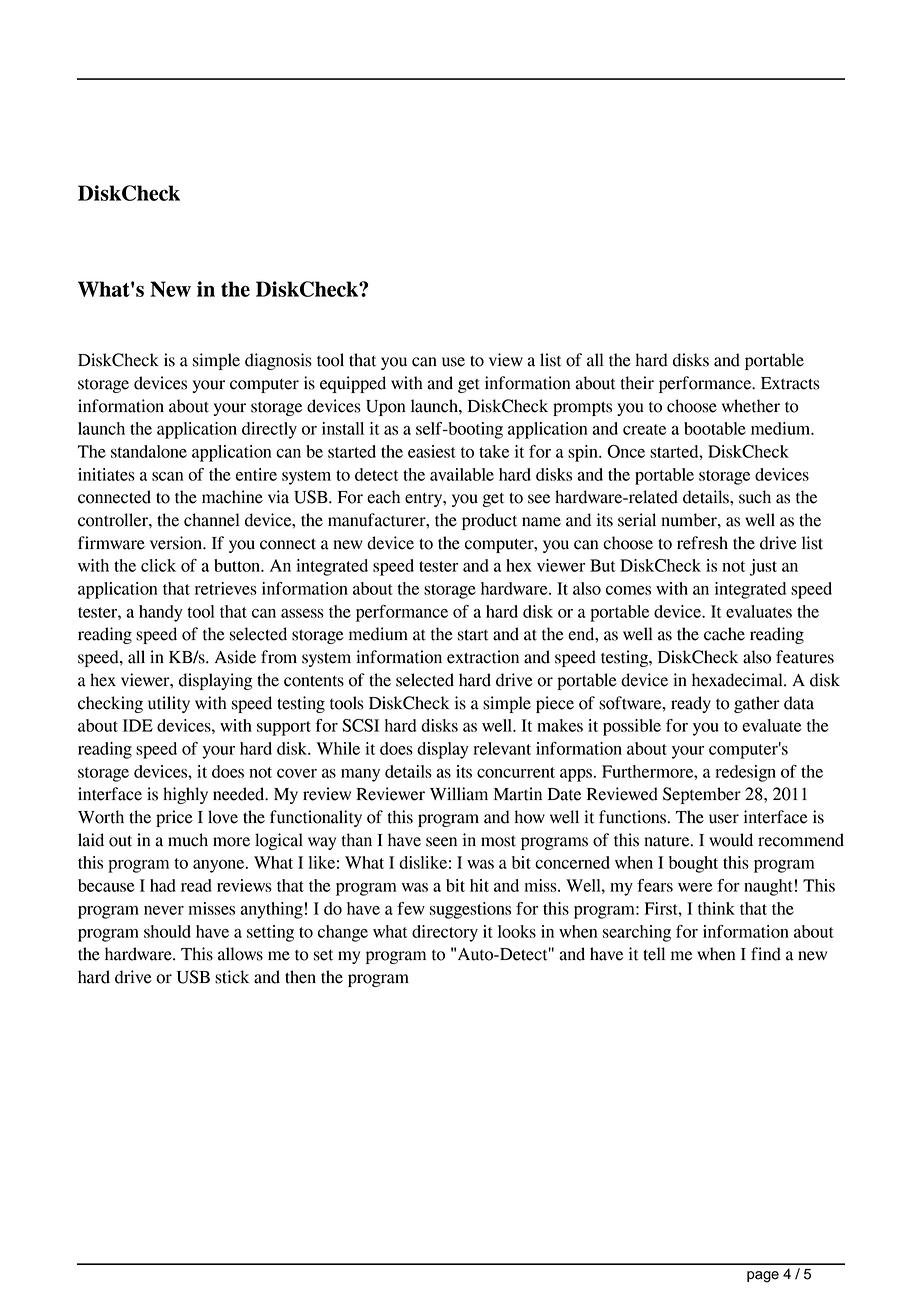 The height and width of the screenshot is (1316, 922). Describe the element at coordinates (441, 842) in the screenshot. I see `seen` at that location.
